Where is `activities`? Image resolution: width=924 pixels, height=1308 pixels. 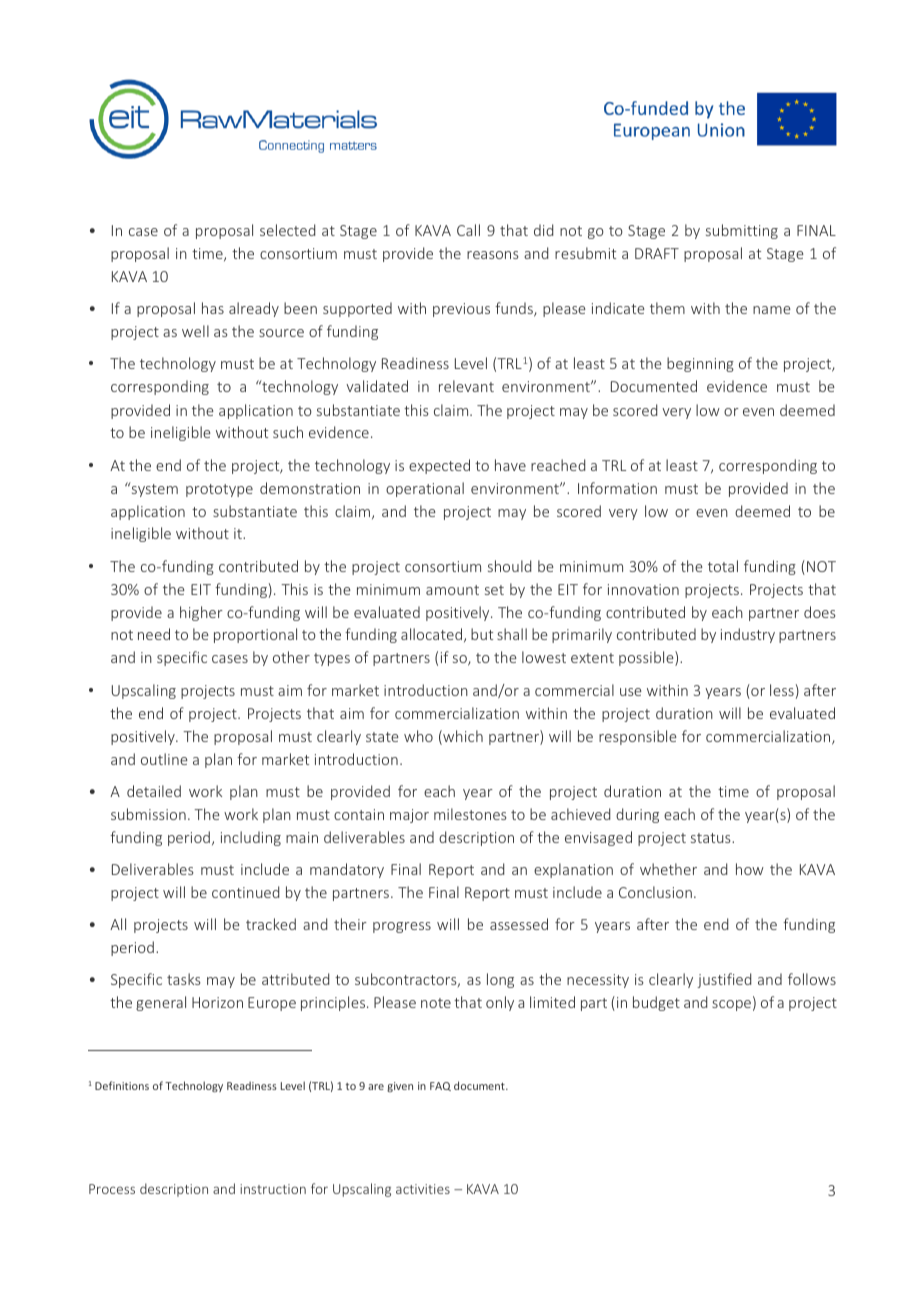
activities is located at coordinates (423, 1189).
